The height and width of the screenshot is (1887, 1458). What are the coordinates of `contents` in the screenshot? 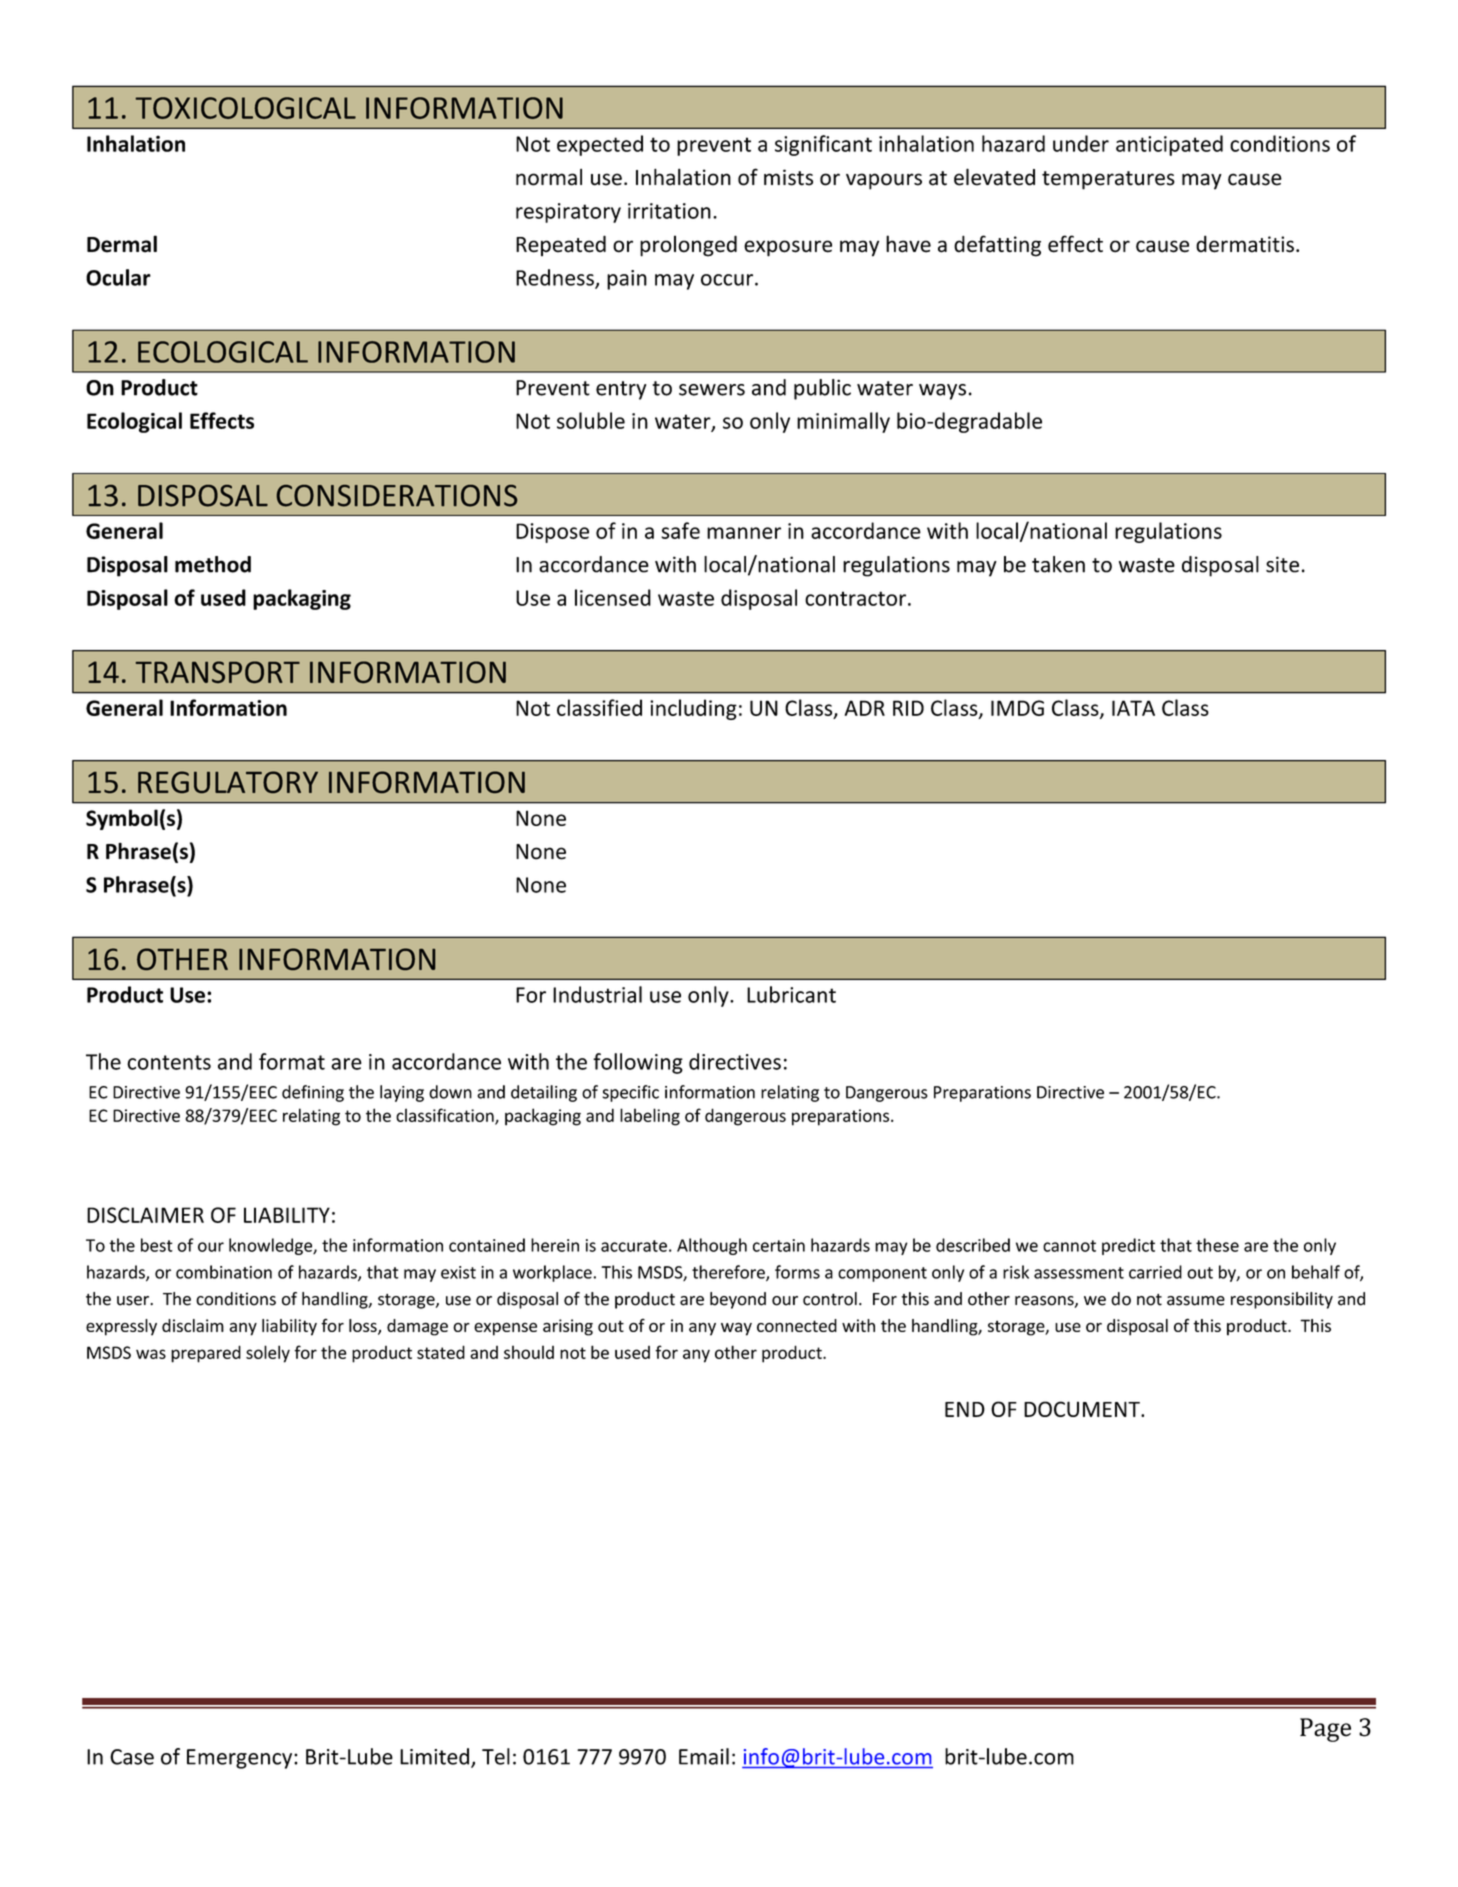 It's located at (169, 1062).
